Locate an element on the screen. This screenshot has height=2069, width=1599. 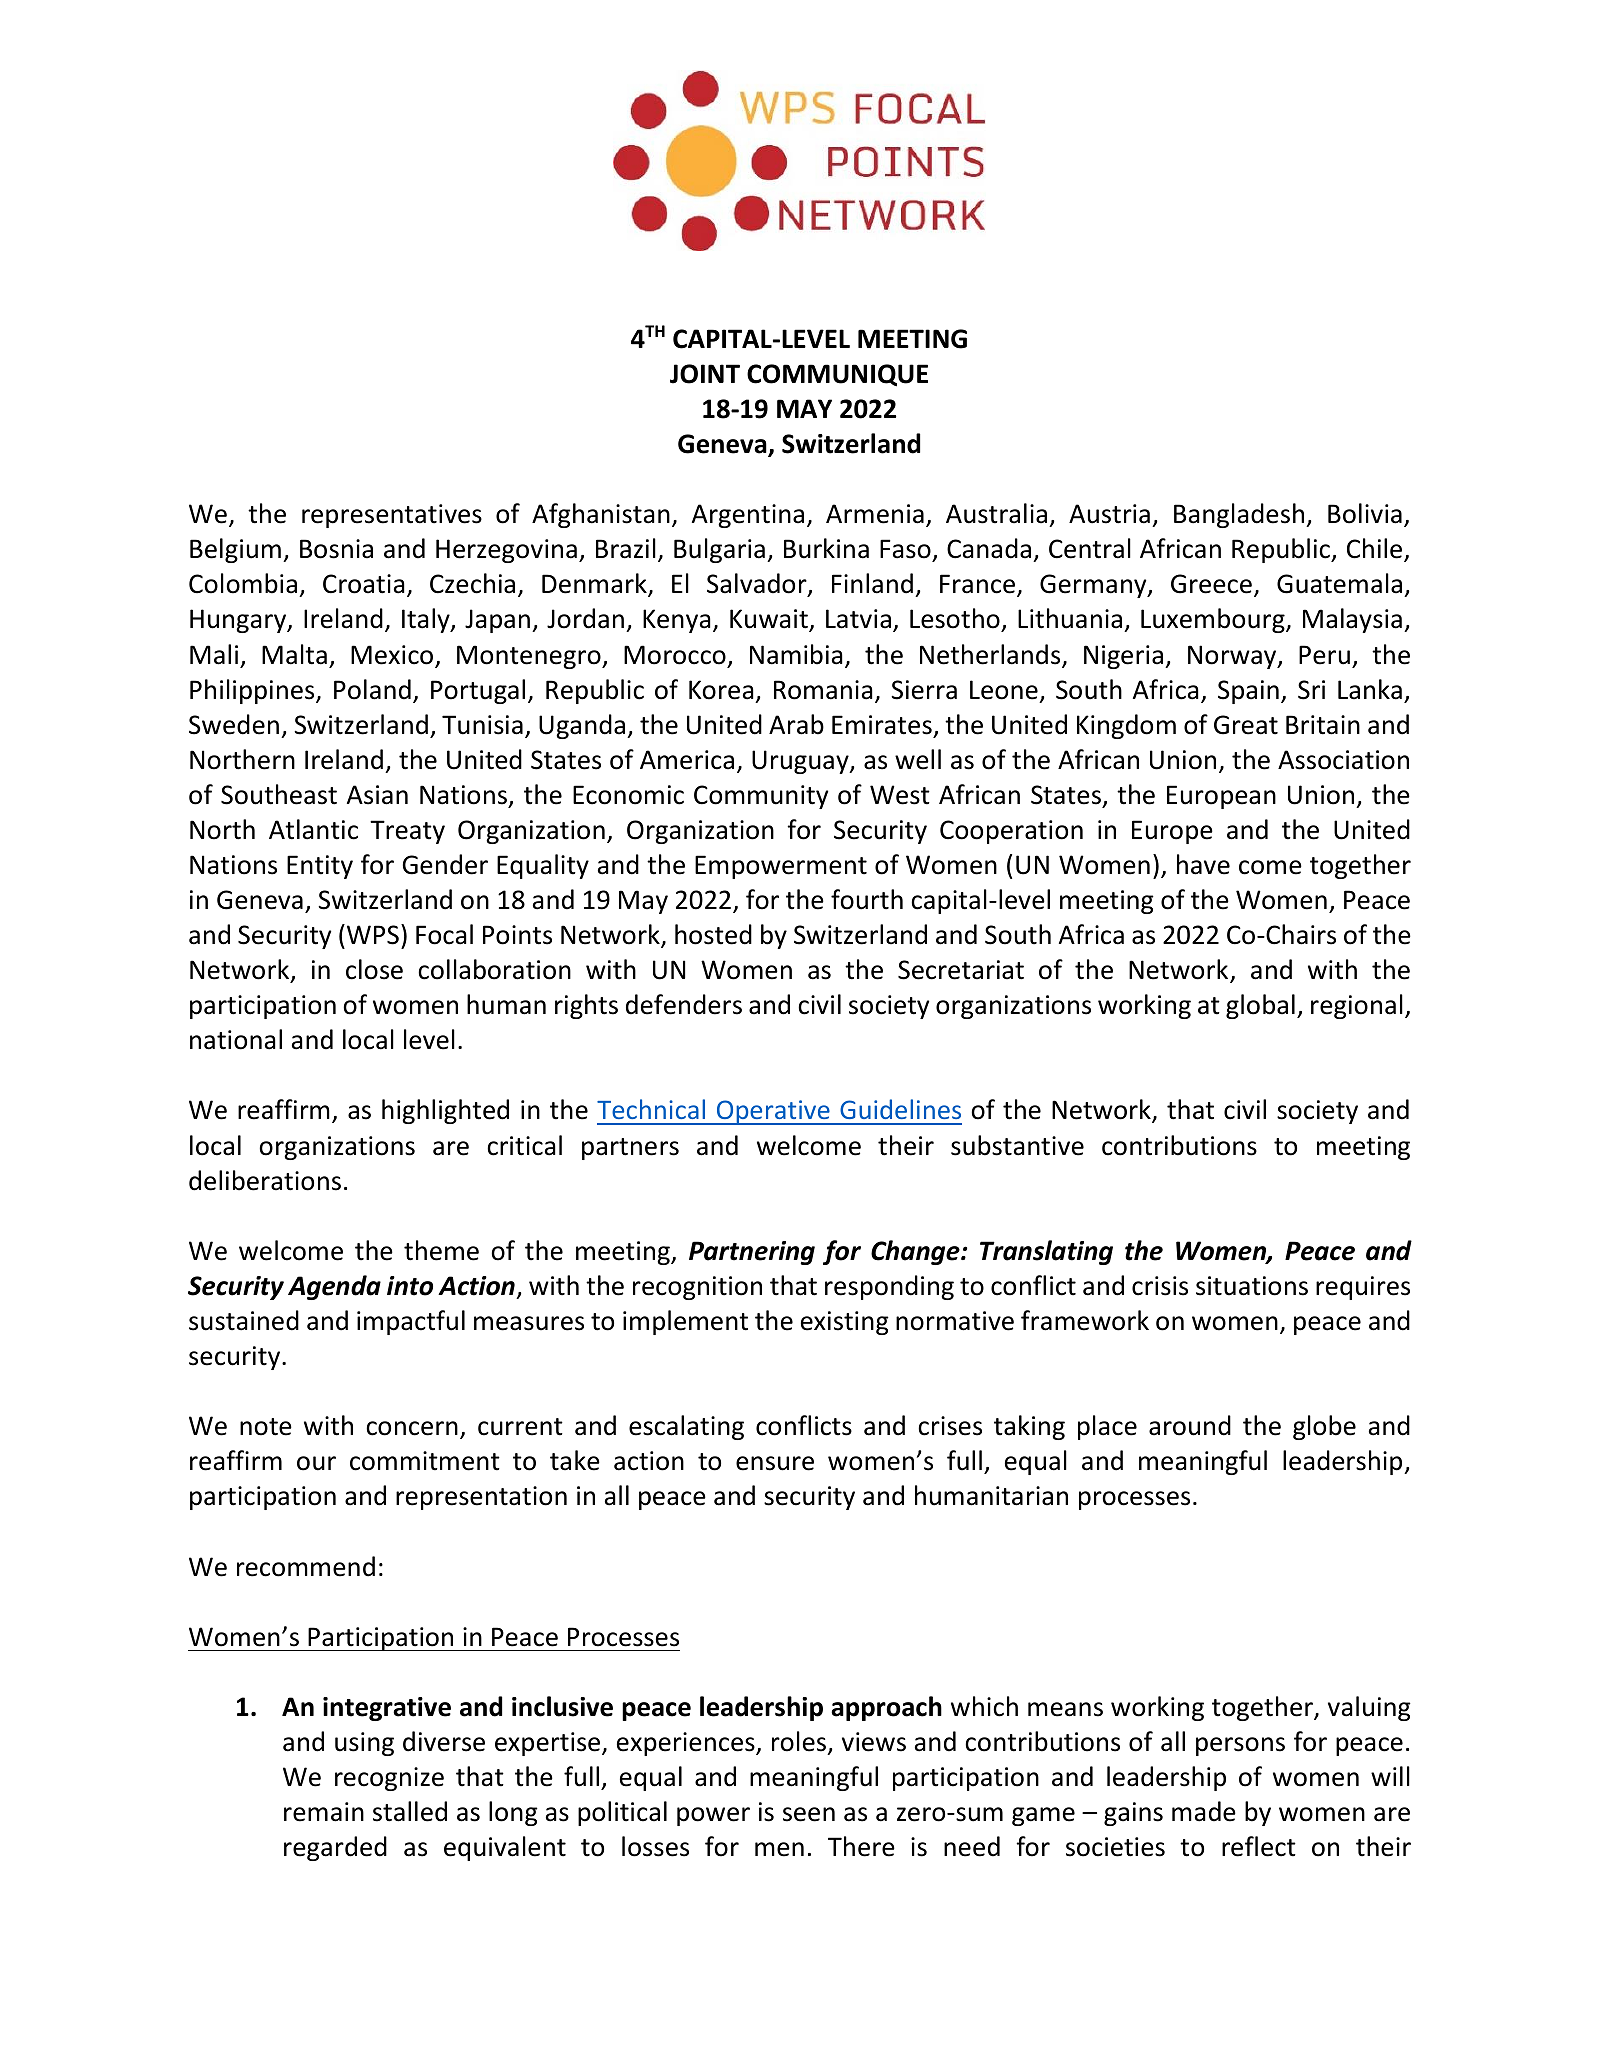
around is located at coordinates (1190, 1425).
